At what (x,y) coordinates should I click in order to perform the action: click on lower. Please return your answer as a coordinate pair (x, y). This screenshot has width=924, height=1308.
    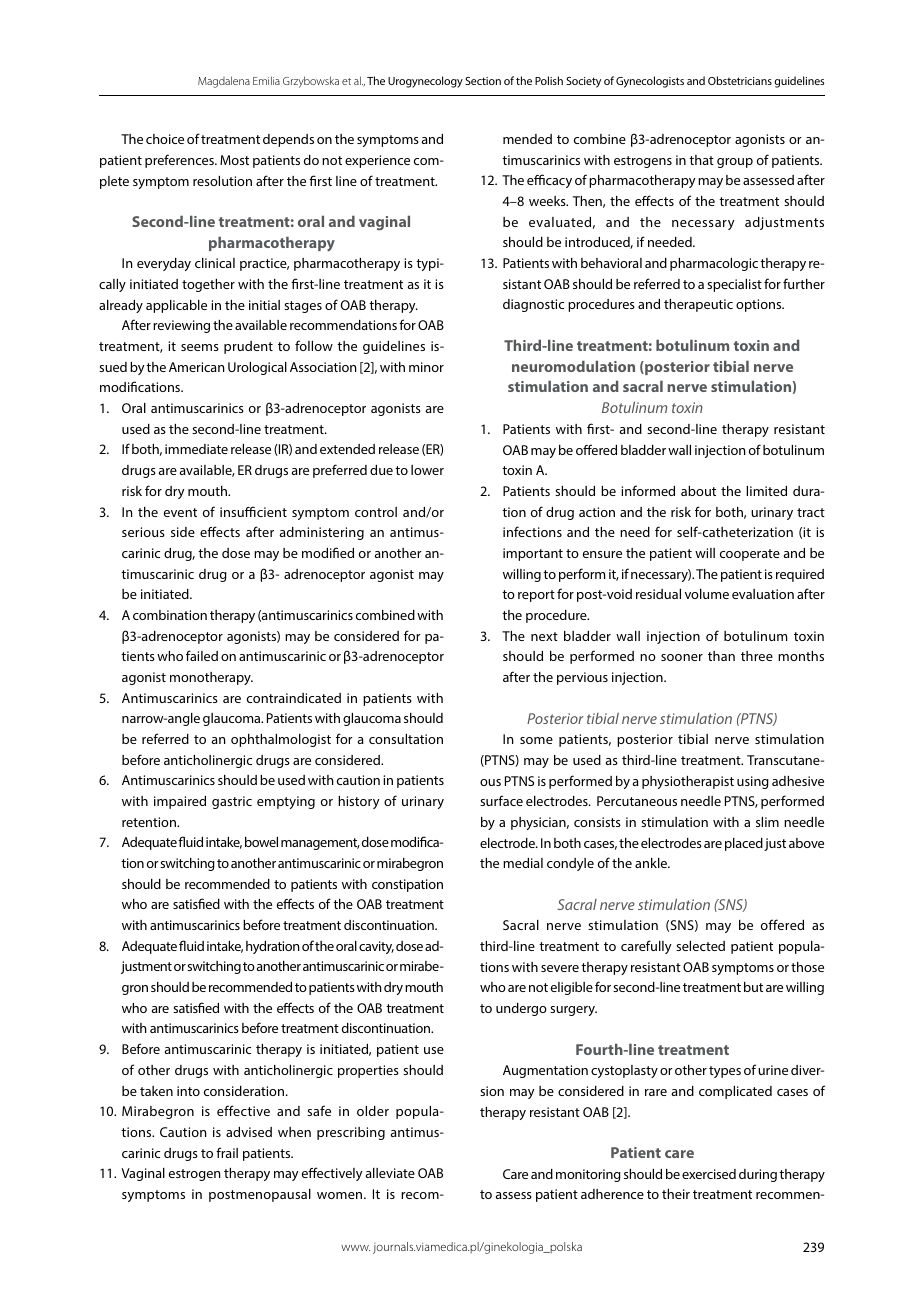
    Looking at the image, I should click on (427, 470).
